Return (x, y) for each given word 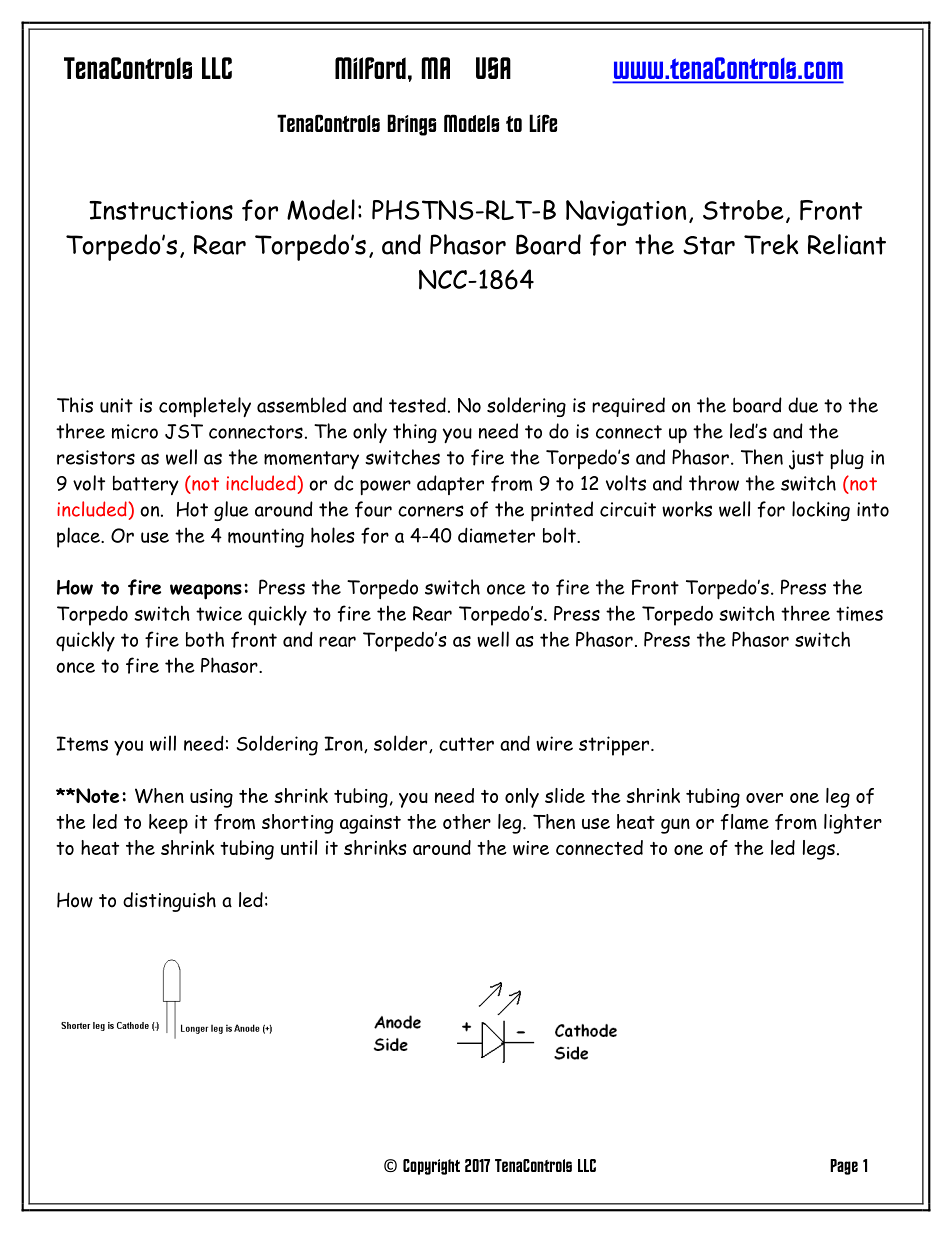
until (299, 847)
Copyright (431, 1167)
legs (819, 850)
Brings (411, 125)
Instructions (161, 210)
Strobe (743, 210)
